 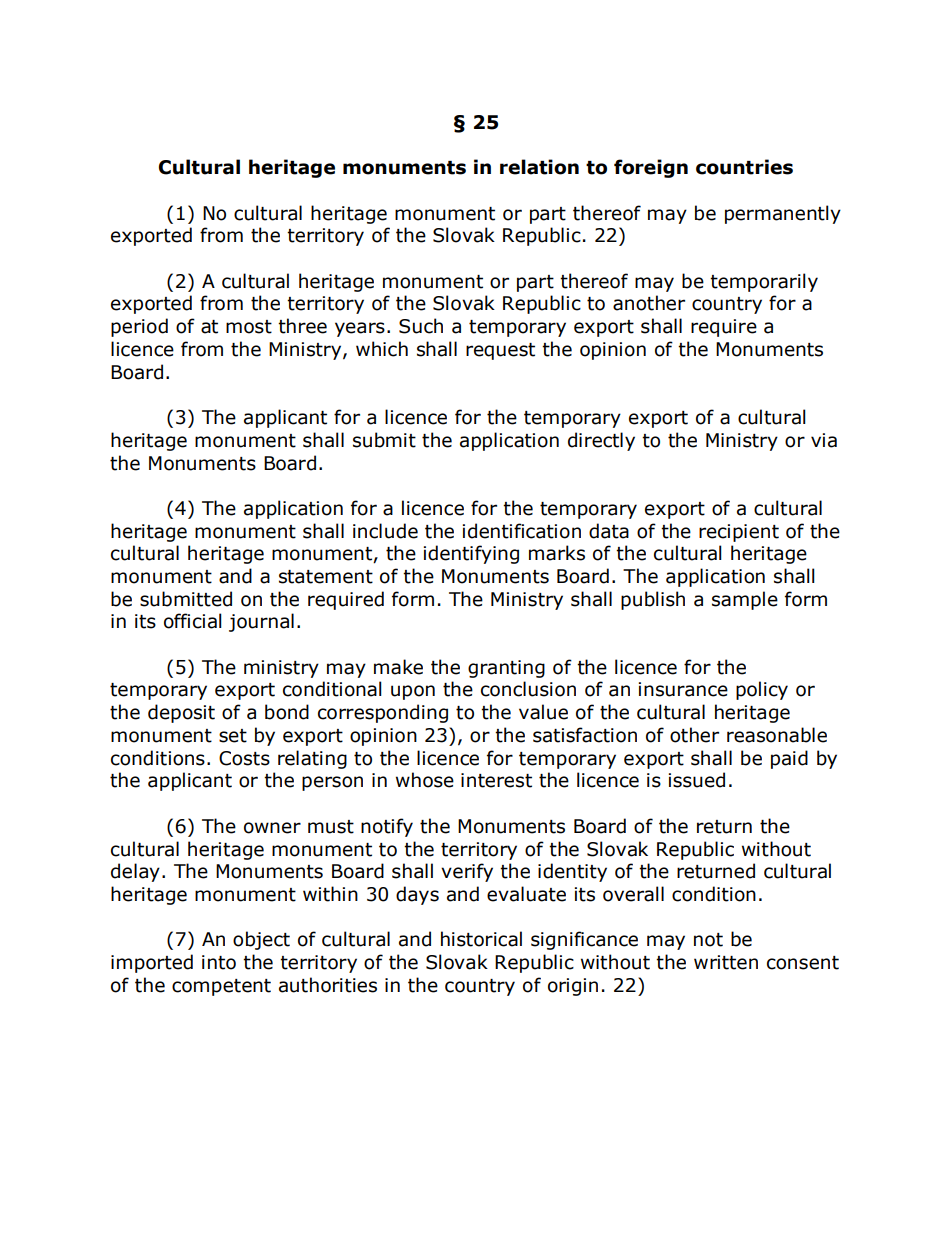 What do you see at coordinates (762, 690) in the document?
I see `policy` at bounding box center [762, 690].
